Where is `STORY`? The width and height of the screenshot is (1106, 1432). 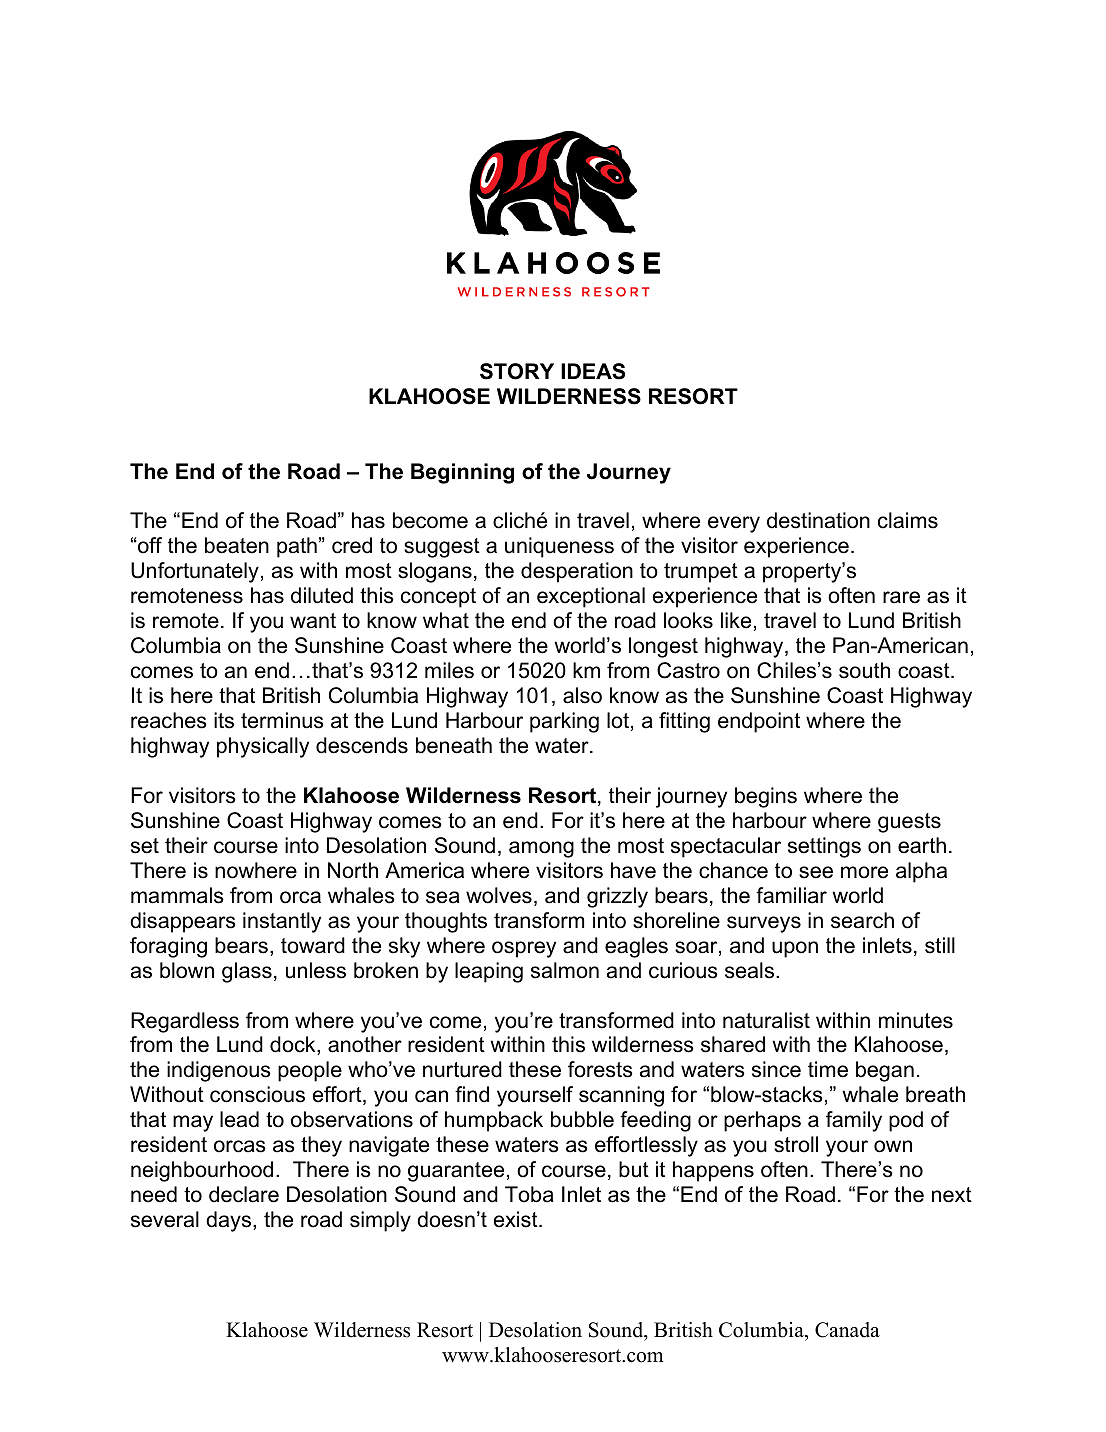 STORY is located at coordinates (517, 371).
